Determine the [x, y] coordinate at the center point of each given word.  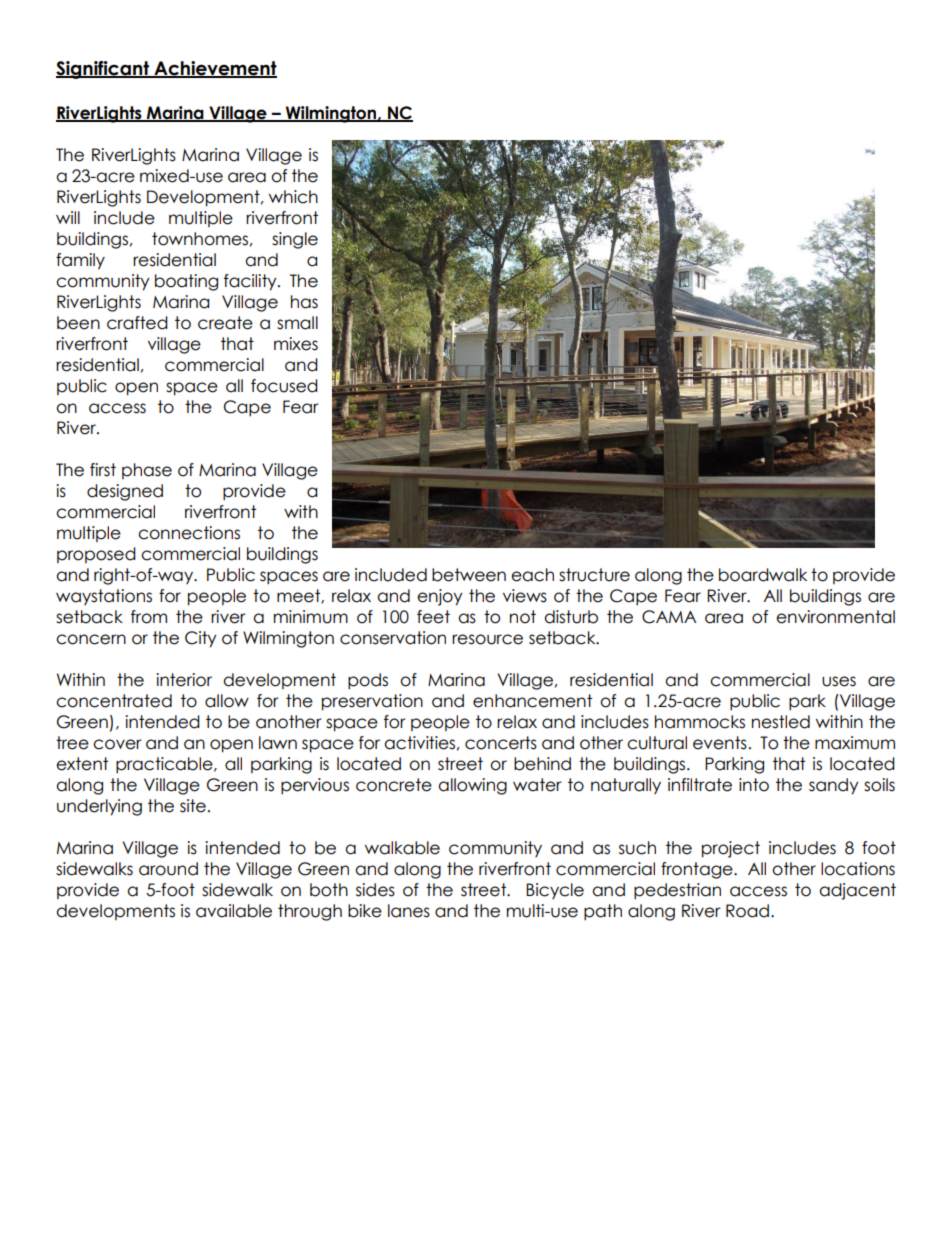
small [297, 323]
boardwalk [763, 575]
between [469, 575]
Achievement [214, 69]
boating [186, 282]
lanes [409, 911]
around [168, 869]
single [295, 240]
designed [125, 492]
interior [184, 680]
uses [839, 681]
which [293, 197]
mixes [296, 344]
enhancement [532, 701]
